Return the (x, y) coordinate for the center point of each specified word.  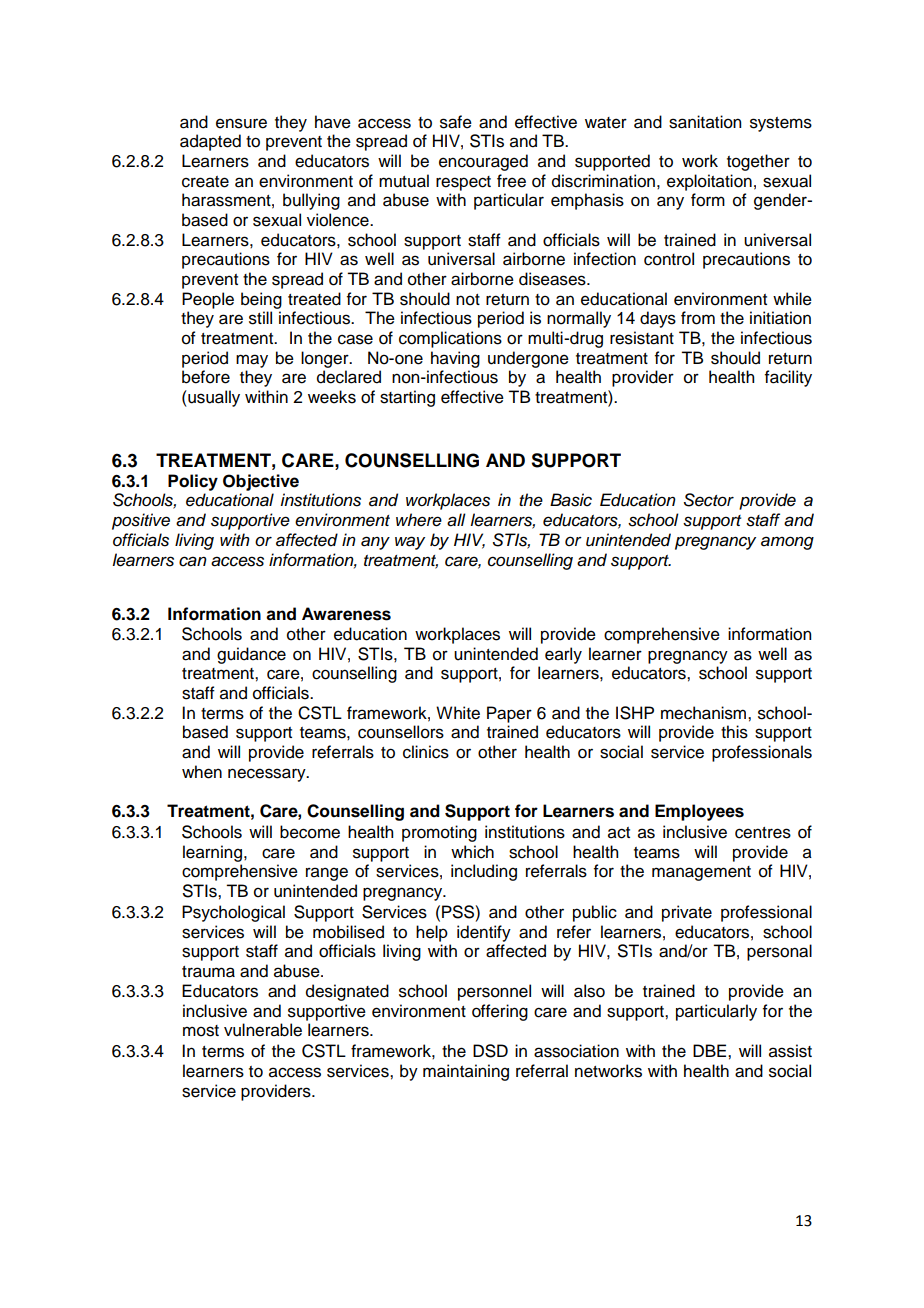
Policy (193, 482)
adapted (210, 142)
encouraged (483, 162)
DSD (490, 1051)
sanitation (705, 122)
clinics (426, 752)
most (201, 1031)
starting (407, 398)
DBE (711, 1050)
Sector (709, 500)
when (202, 772)
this (734, 732)
